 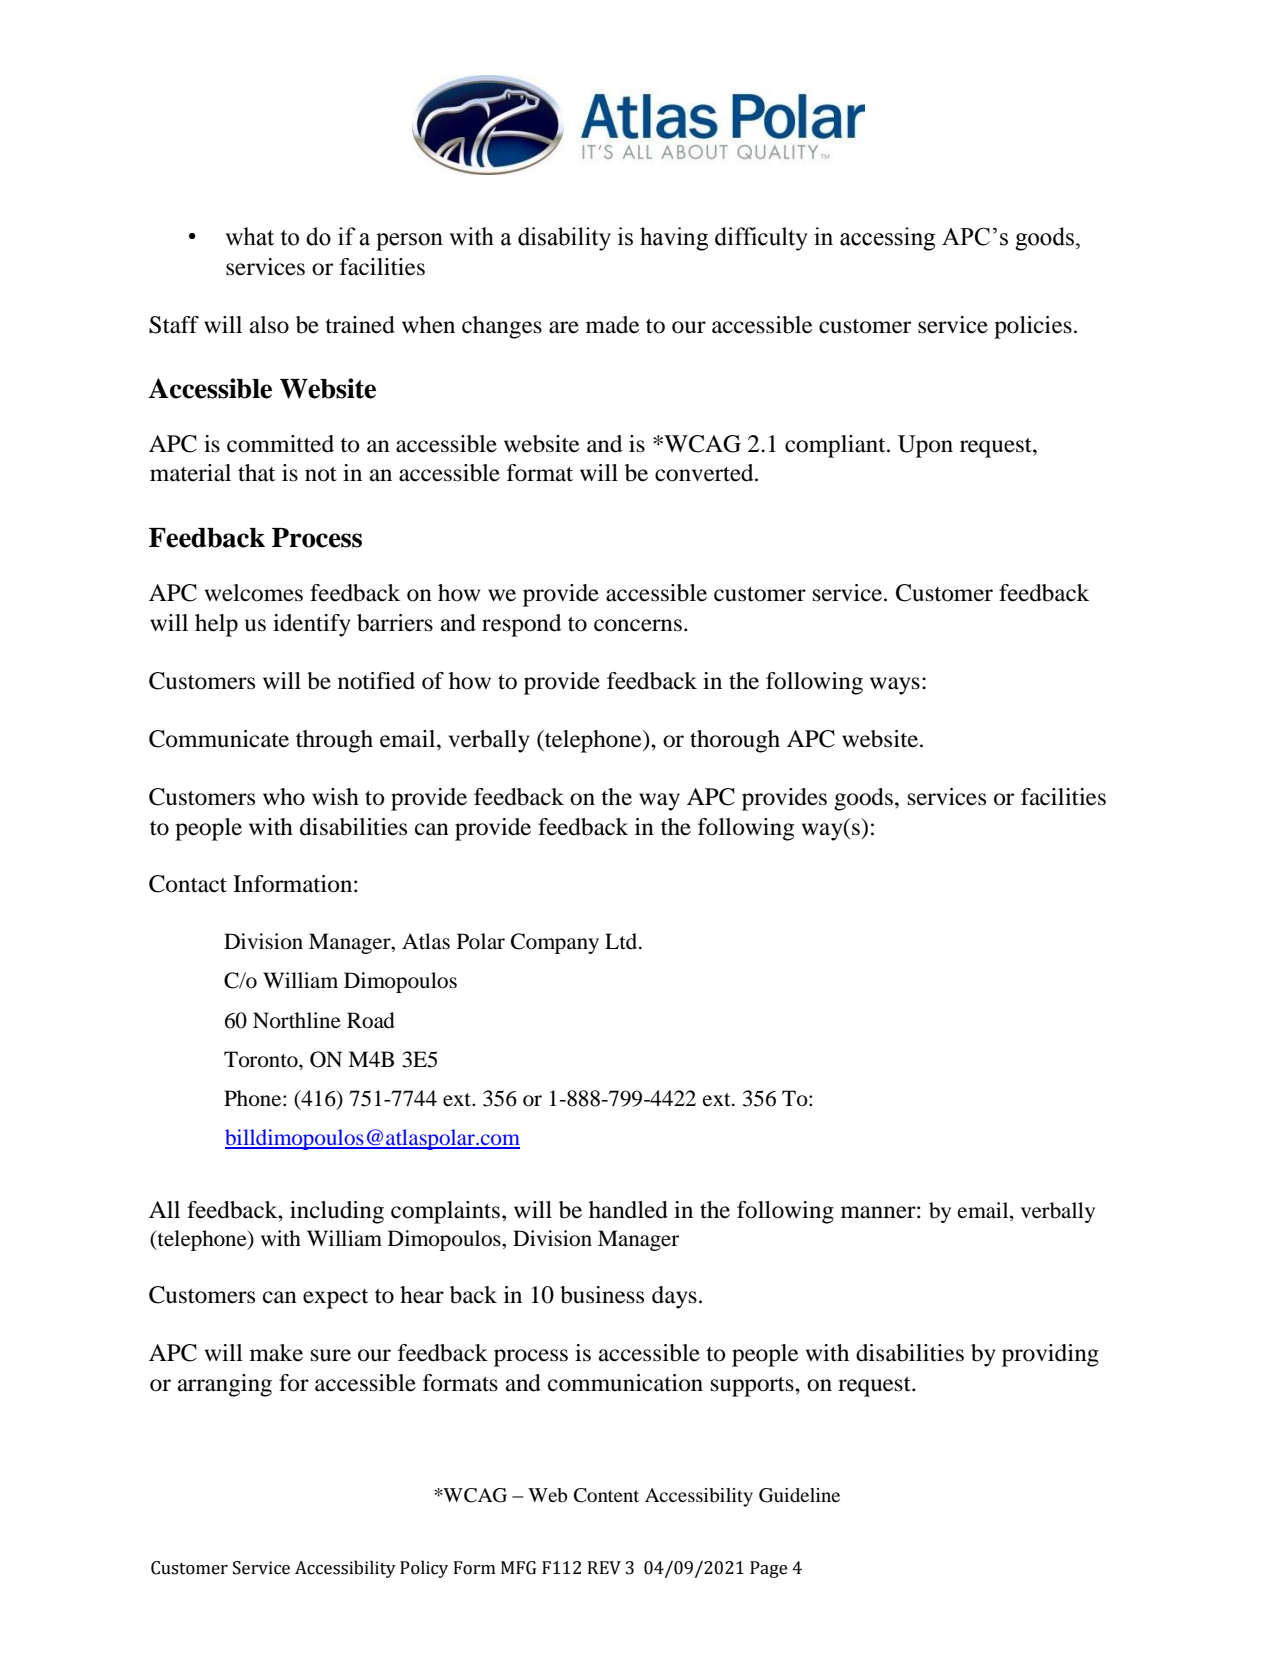 What do you see at coordinates (335, 1299) in the screenshot?
I see `expect` at bounding box center [335, 1299].
